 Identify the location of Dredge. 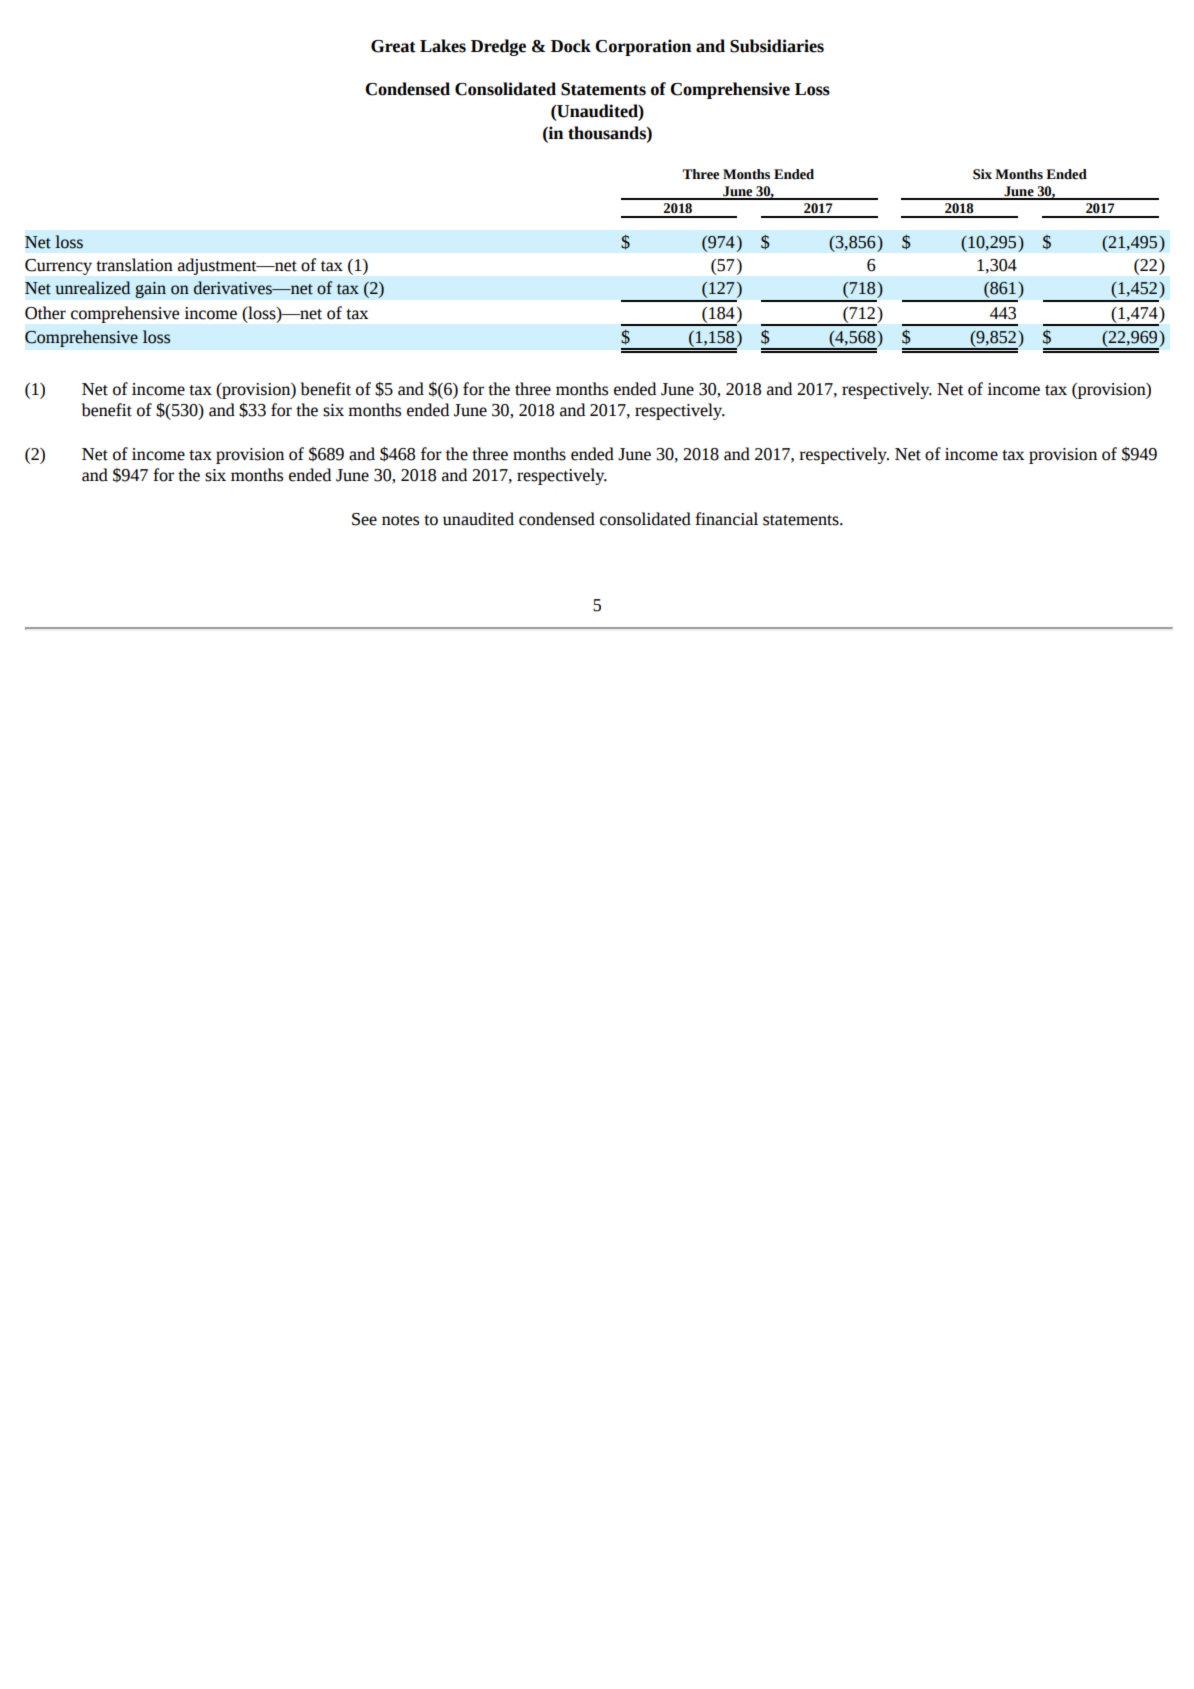
(498, 47).
